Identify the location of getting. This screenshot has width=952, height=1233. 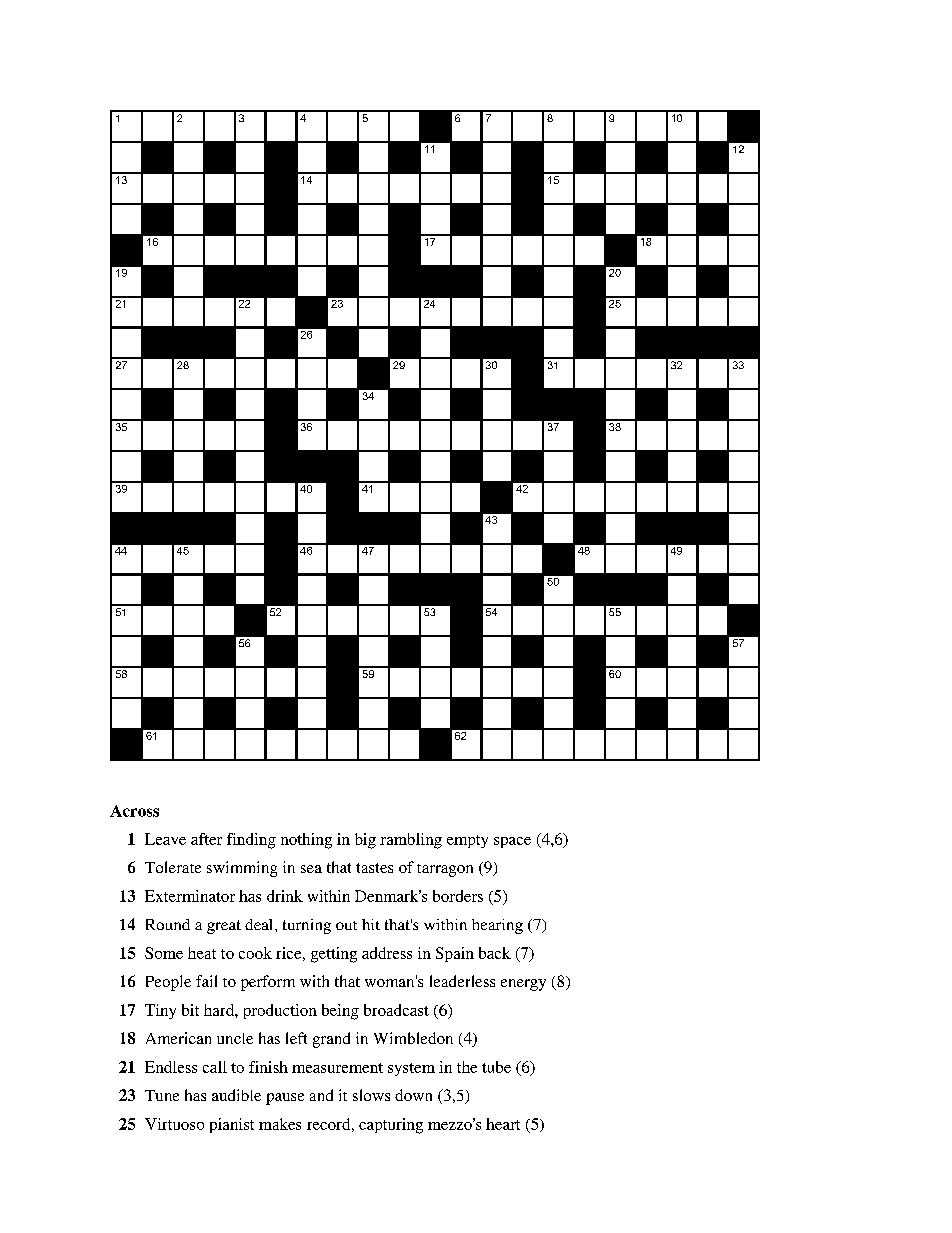
(334, 955).
